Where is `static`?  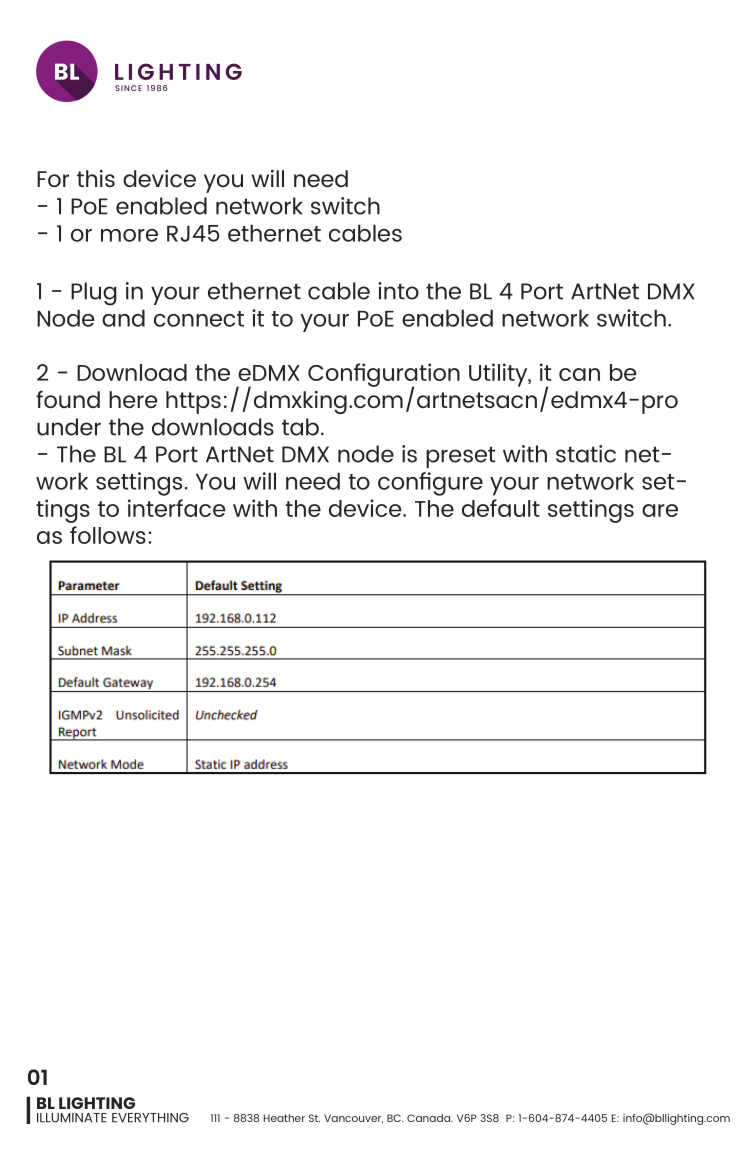 static is located at coordinates (586, 454).
